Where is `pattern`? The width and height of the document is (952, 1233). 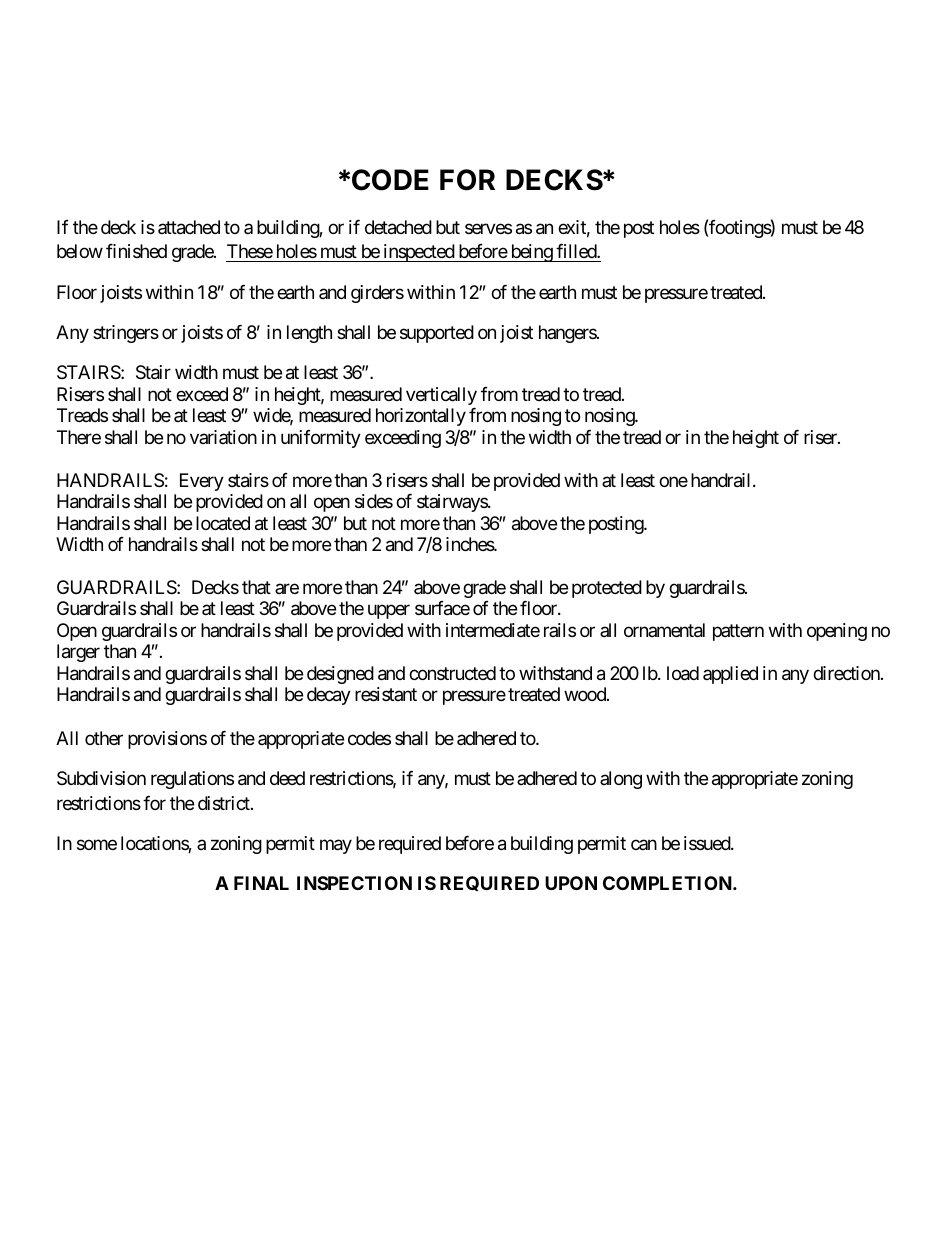
pattern is located at coordinates (738, 632).
